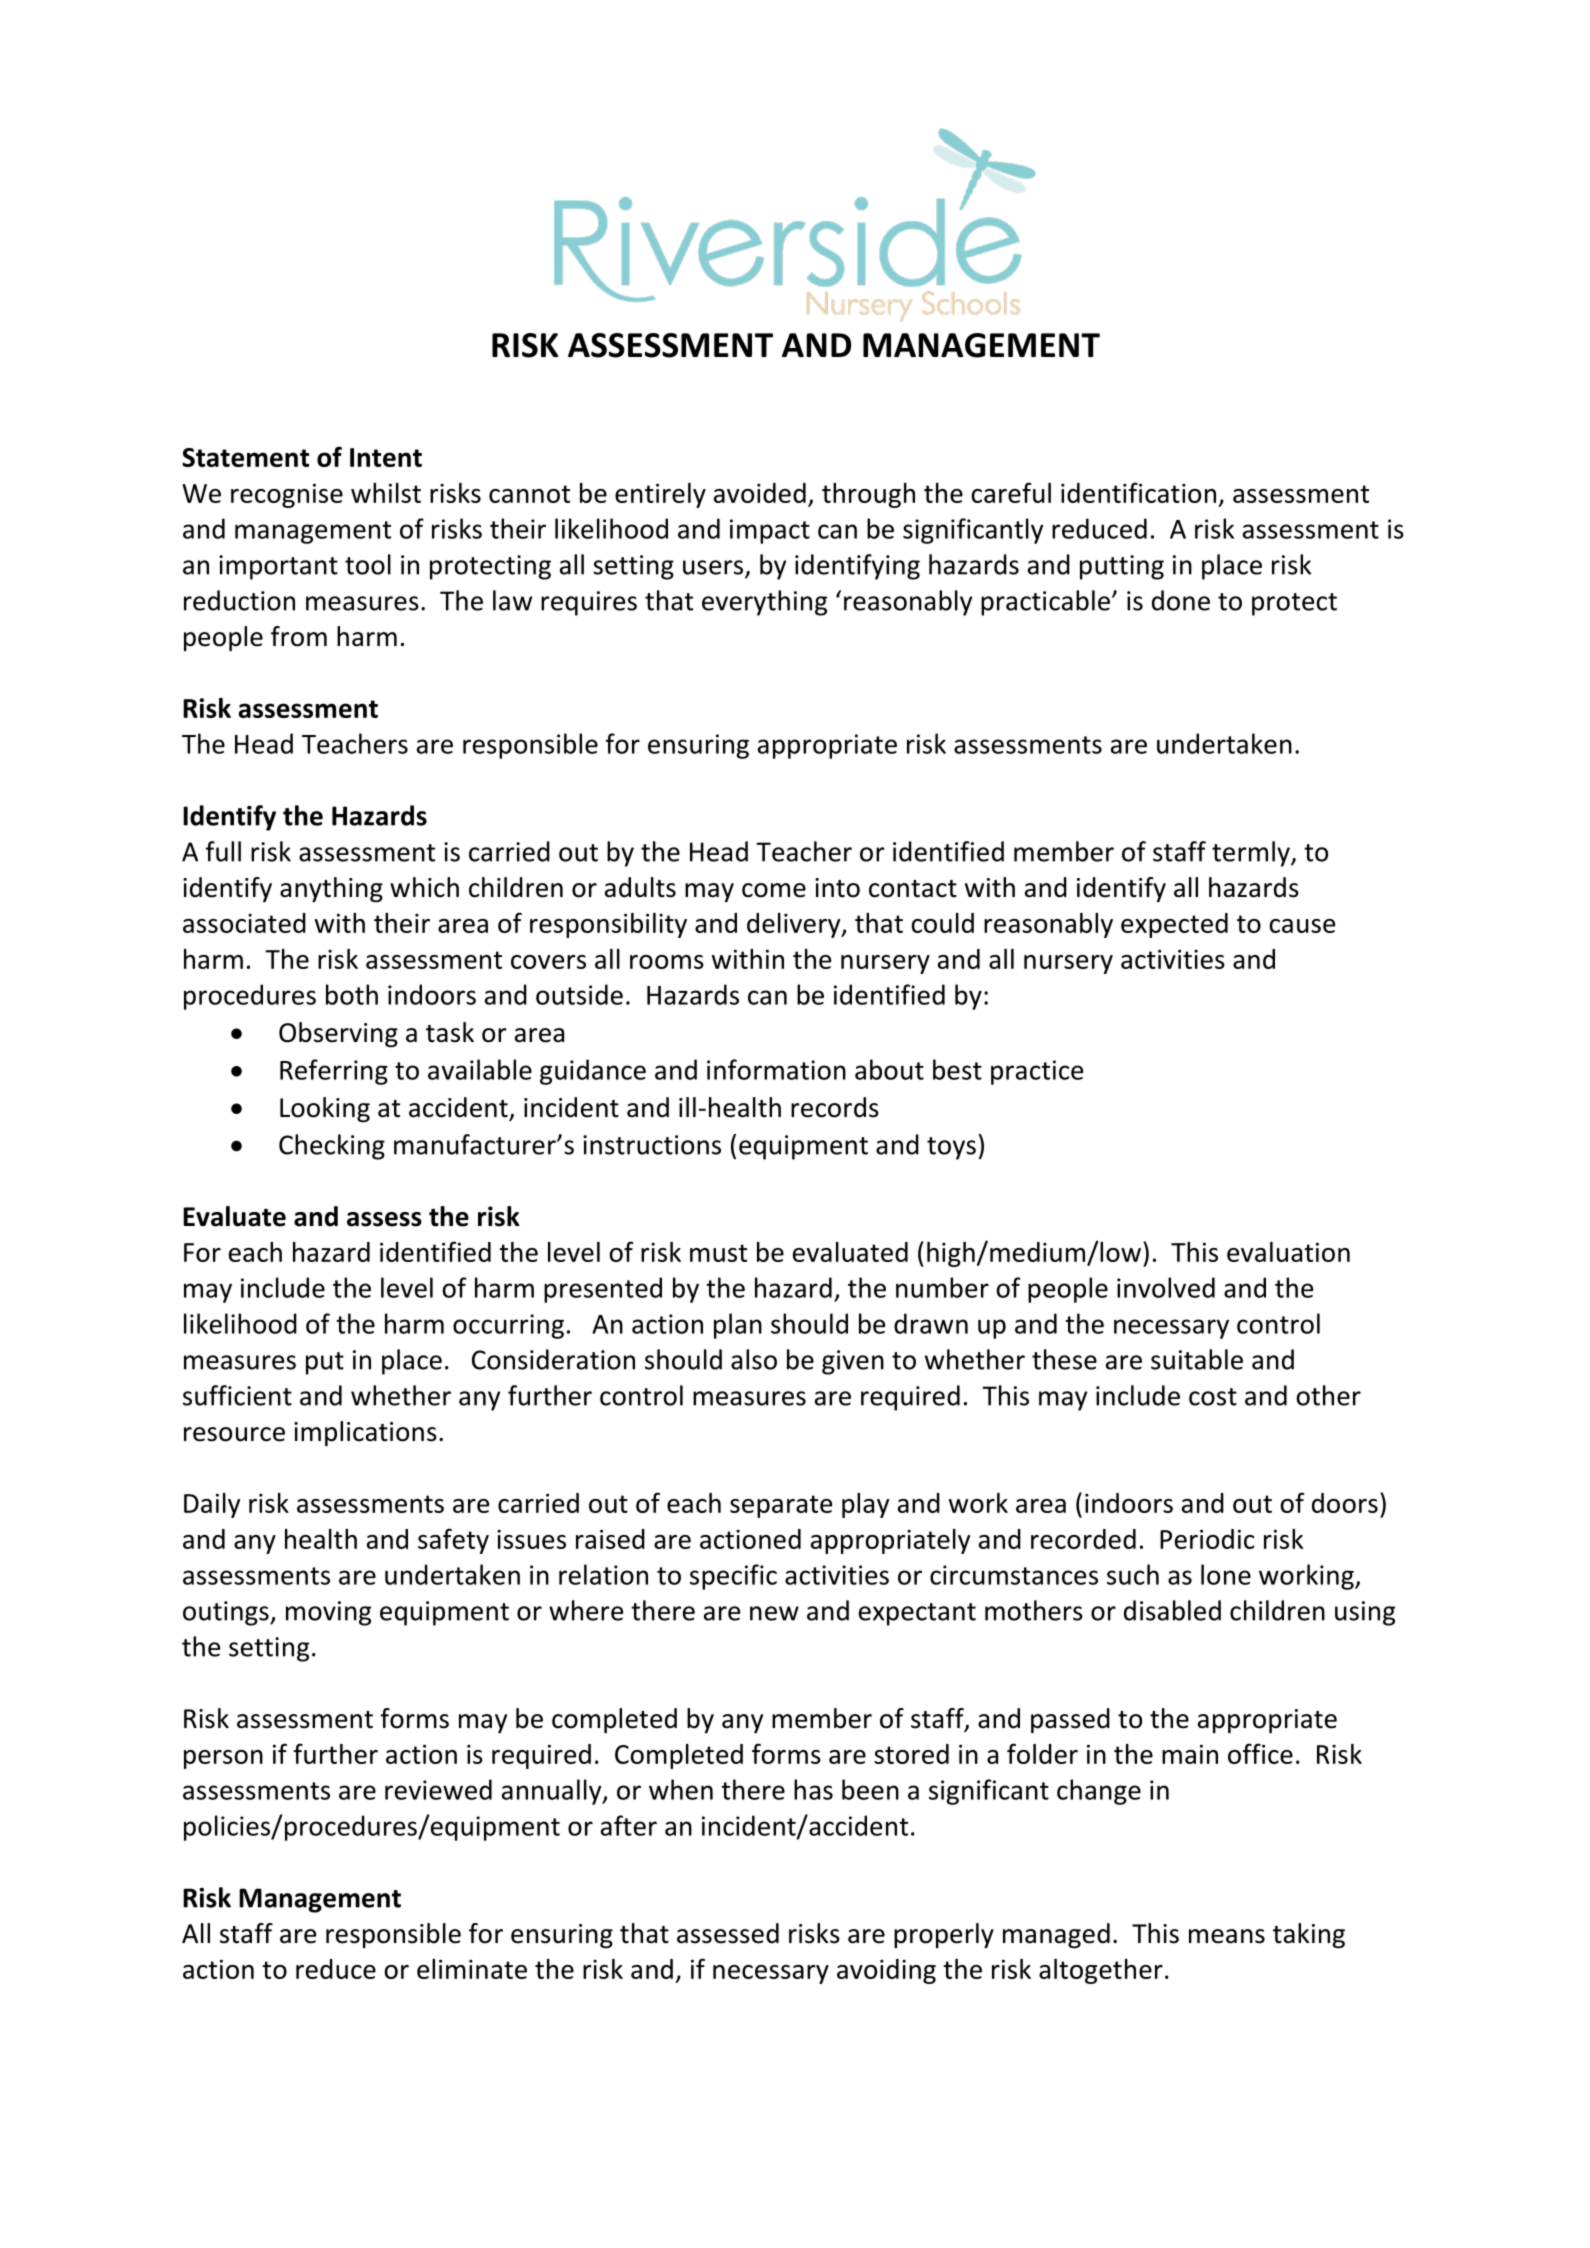 The image size is (1590, 2248). What do you see at coordinates (365, 1434) in the screenshot?
I see `implications` at bounding box center [365, 1434].
